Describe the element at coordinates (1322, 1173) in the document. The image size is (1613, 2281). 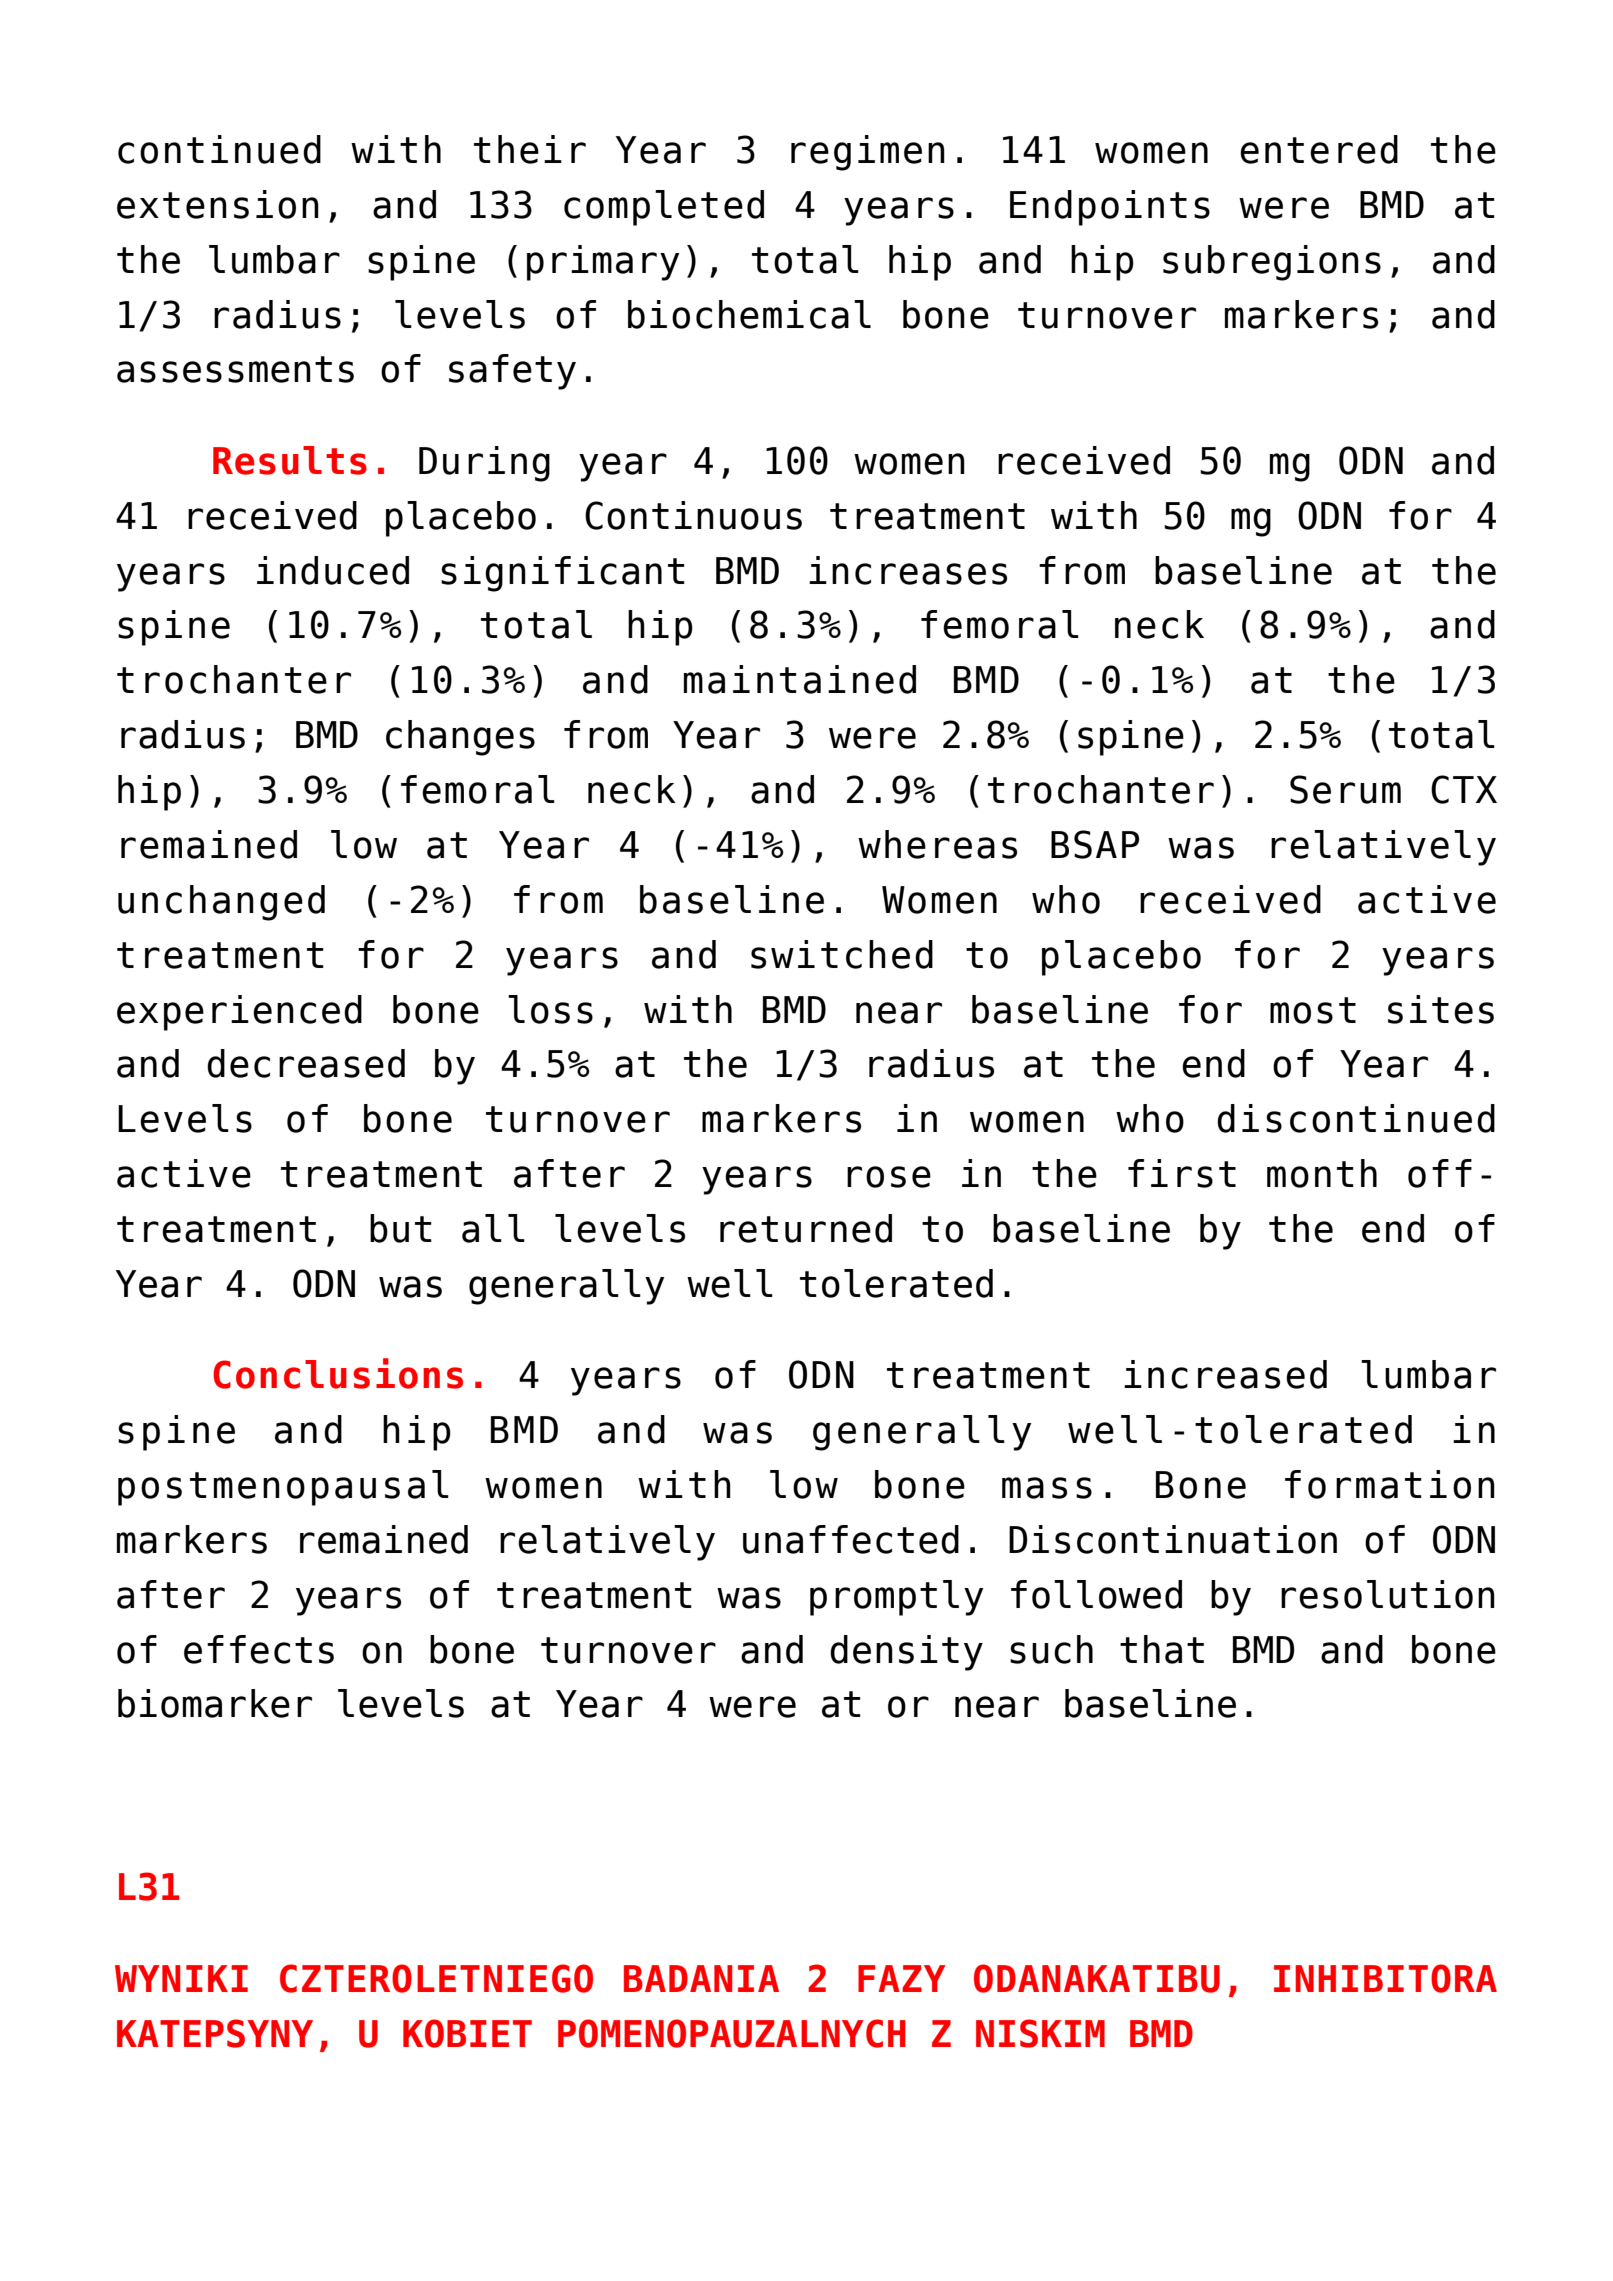
I see `month` at that location.
